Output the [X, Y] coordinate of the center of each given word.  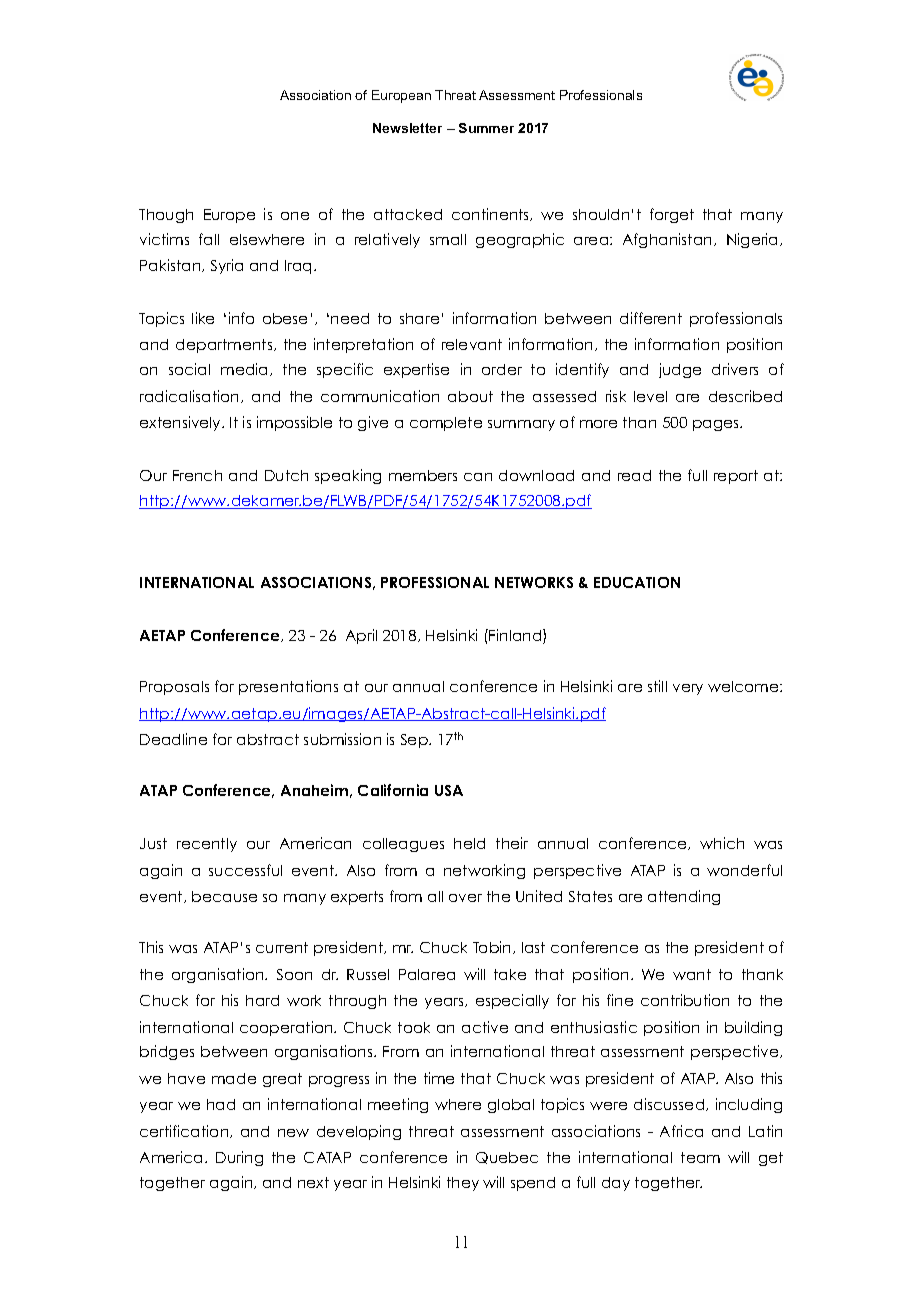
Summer [486, 128]
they [463, 1184]
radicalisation [191, 396]
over [465, 898]
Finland [516, 636]
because [224, 896]
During [239, 1158]
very [688, 689]
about [470, 396]
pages [717, 425]
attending [684, 897]
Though [166, 216]
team [700, 1157]
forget [672, 215]
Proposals [174, 688]
